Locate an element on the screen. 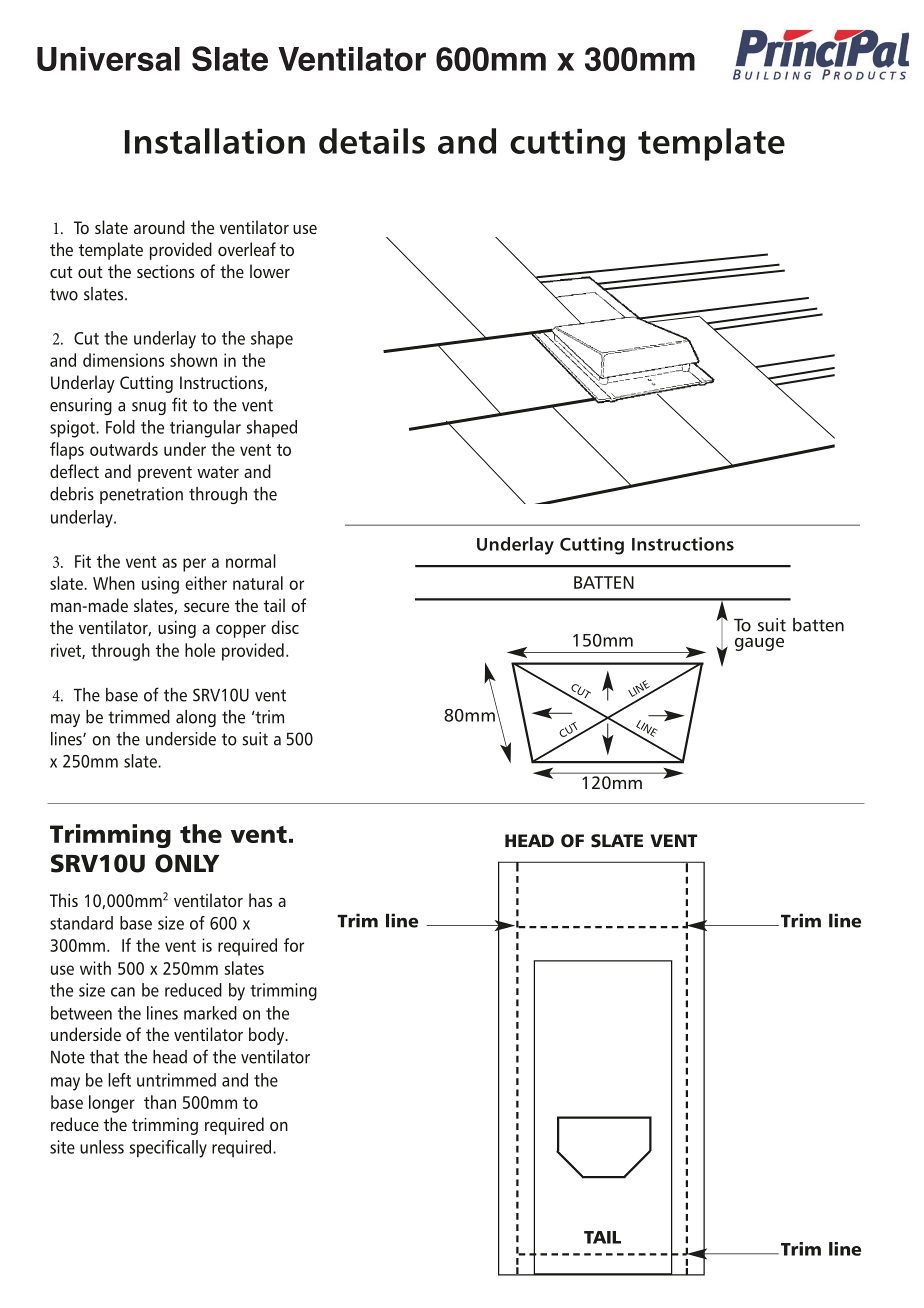 The height and width of the screenshot is (1308, 924). has is located at coordinates (260, 900).
